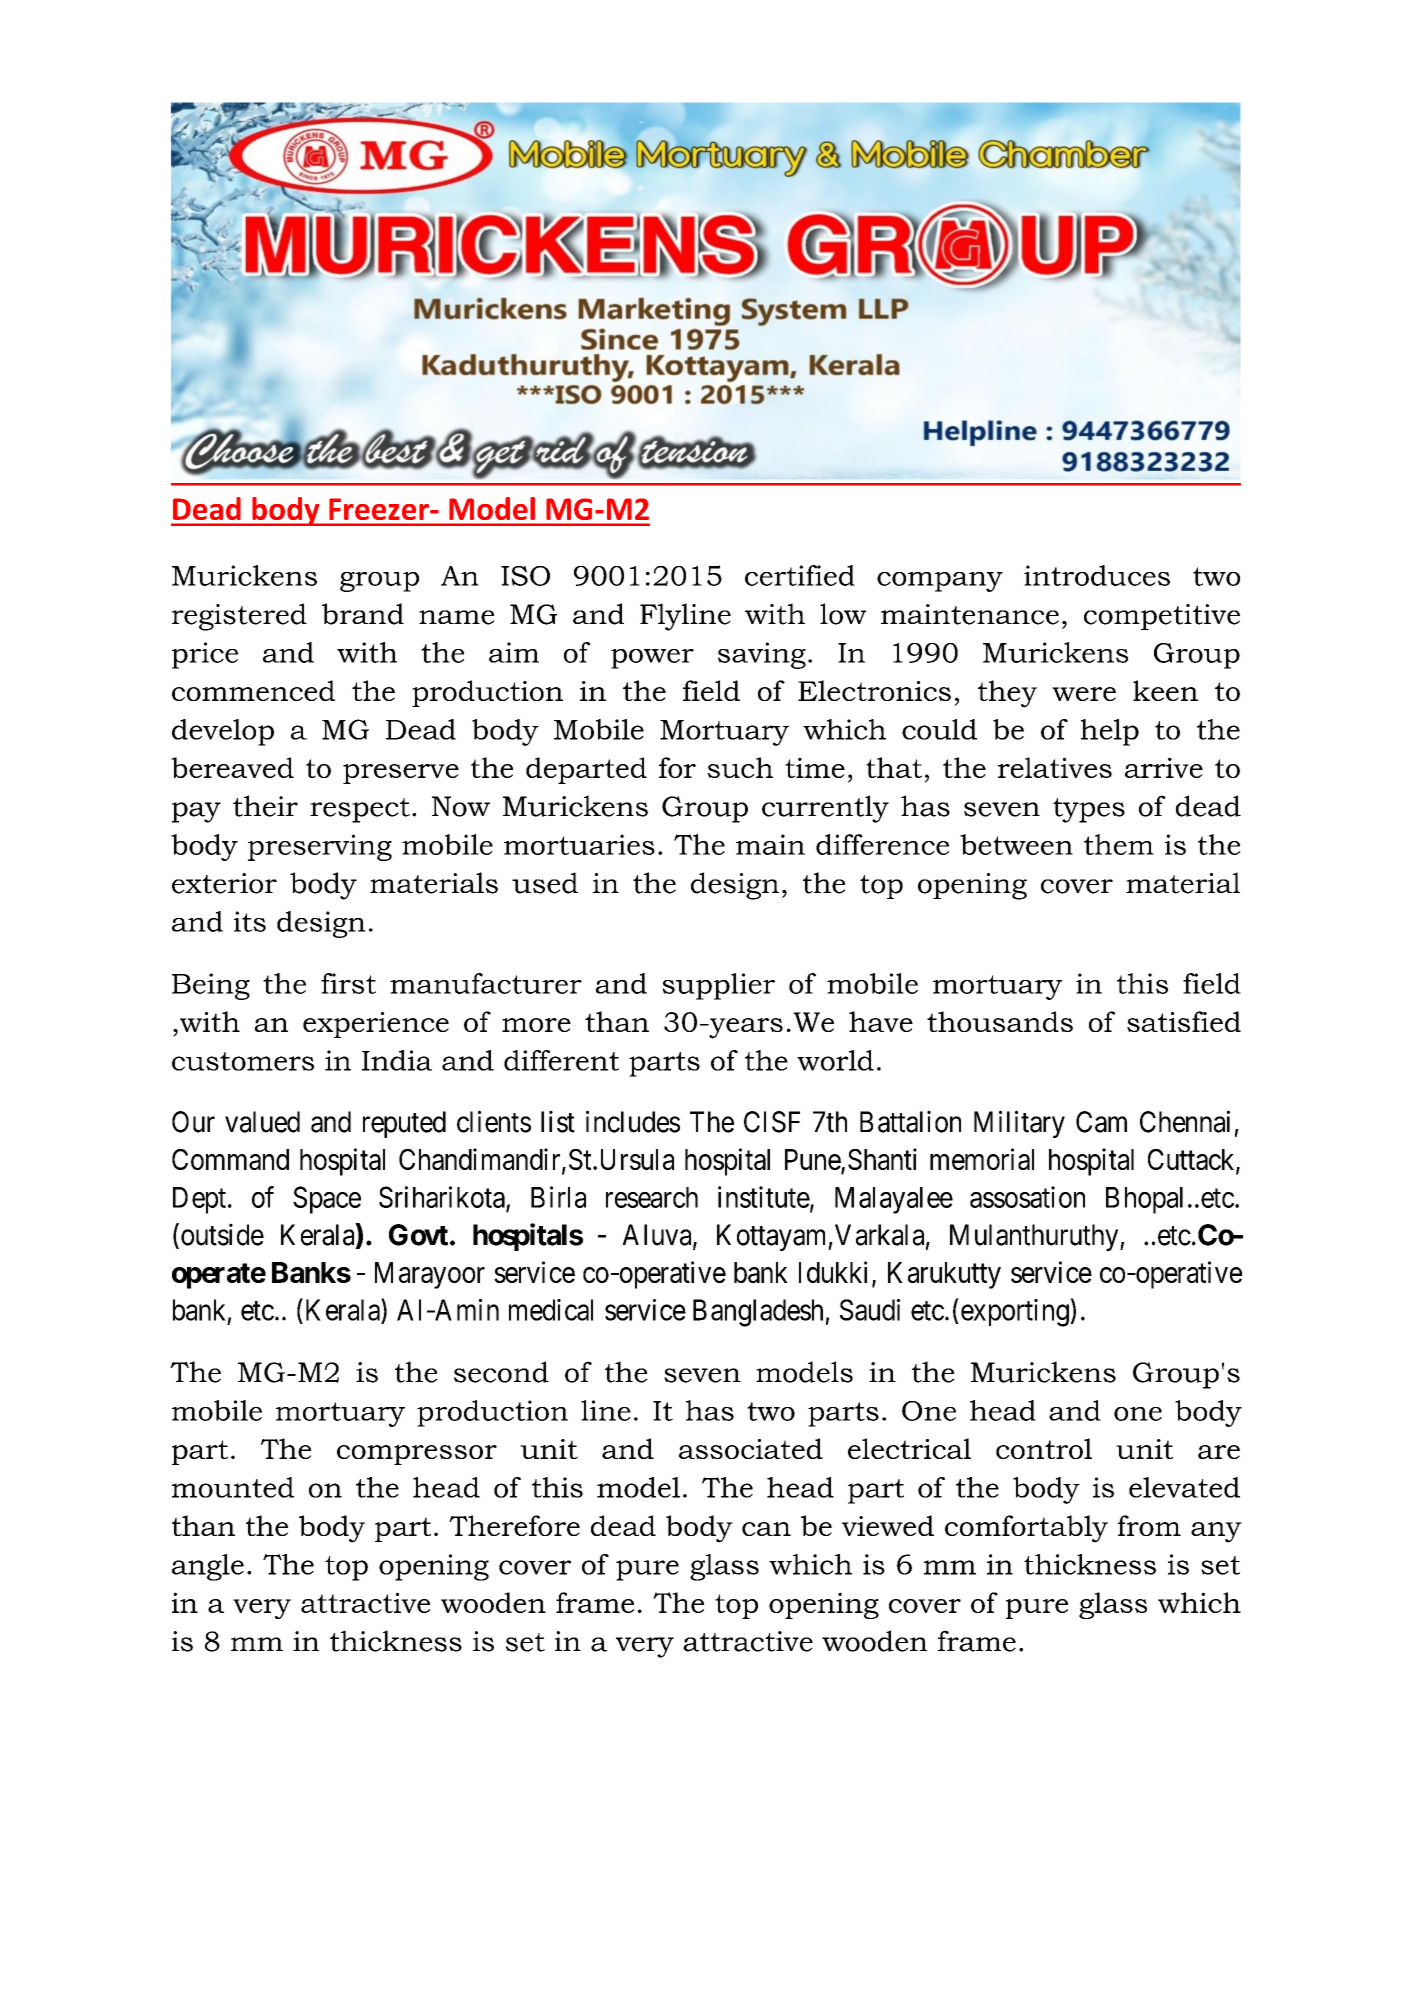 The width and height of the screenshot is (1412, 1997). Describe the element at coordinates (1097, 575) in the screenshot. I see `introduces` at that location.
